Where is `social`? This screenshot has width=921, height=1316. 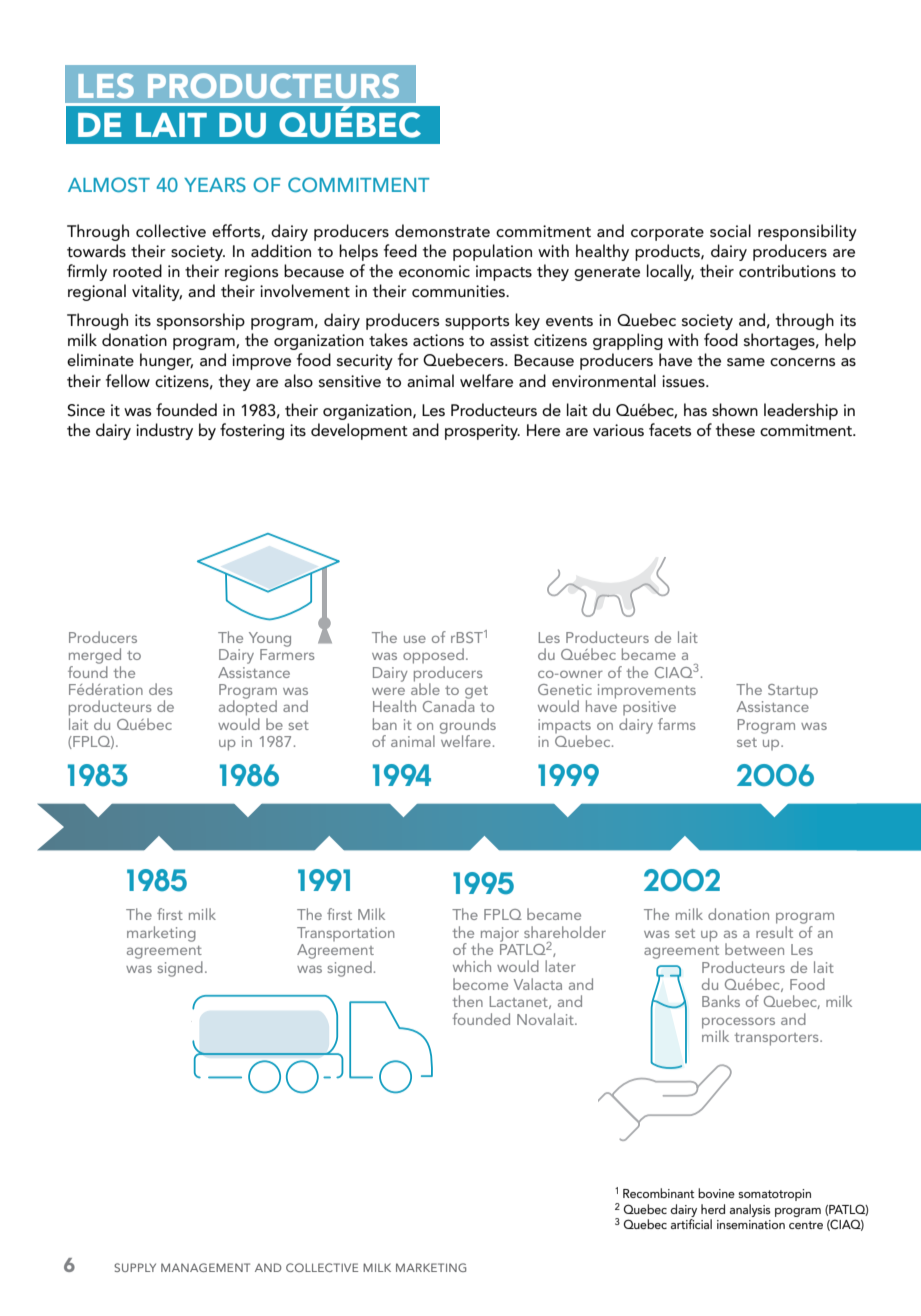 social is located at coordinates (730, 230).
